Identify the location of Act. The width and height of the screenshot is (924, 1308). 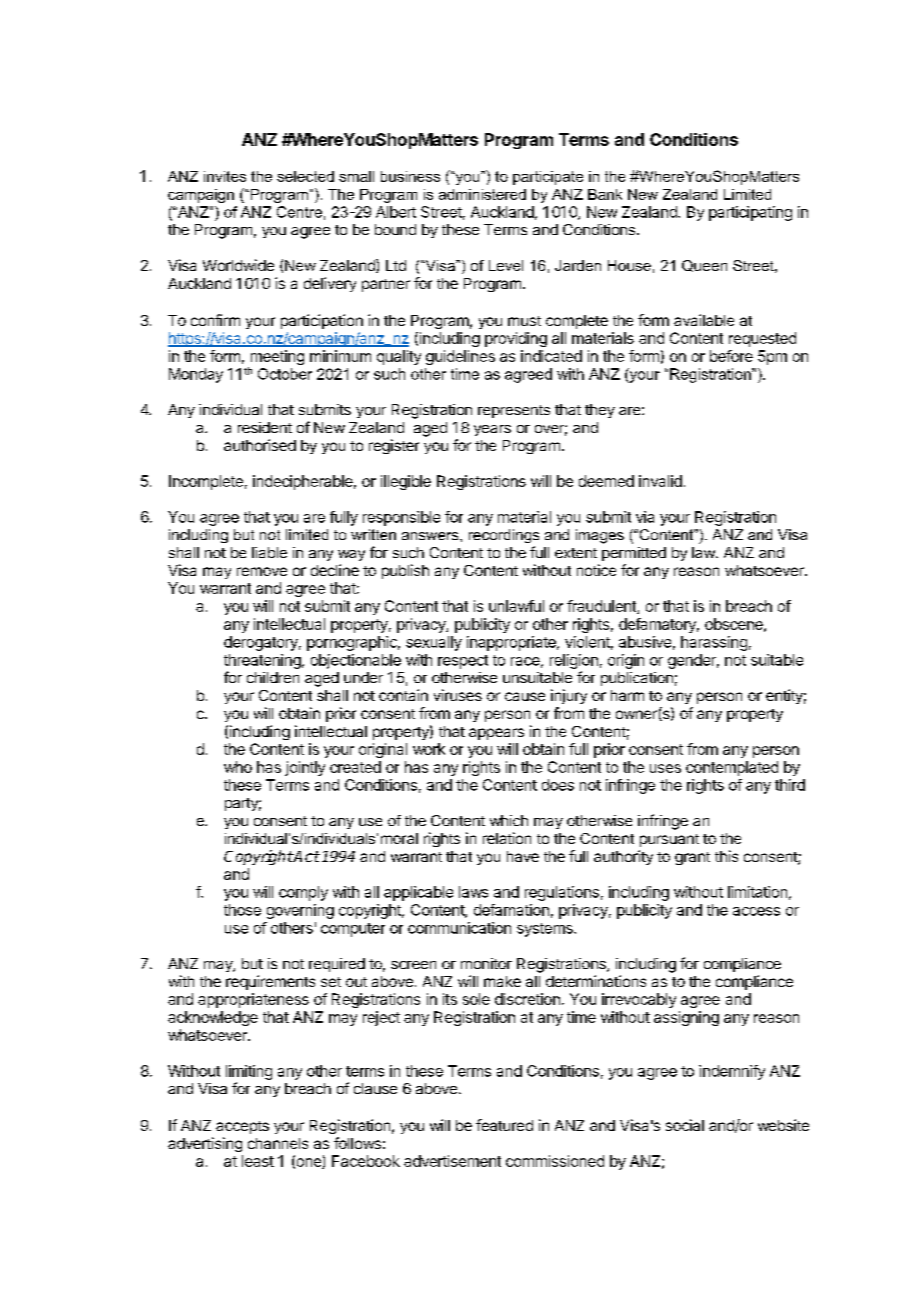
(306, 856).
